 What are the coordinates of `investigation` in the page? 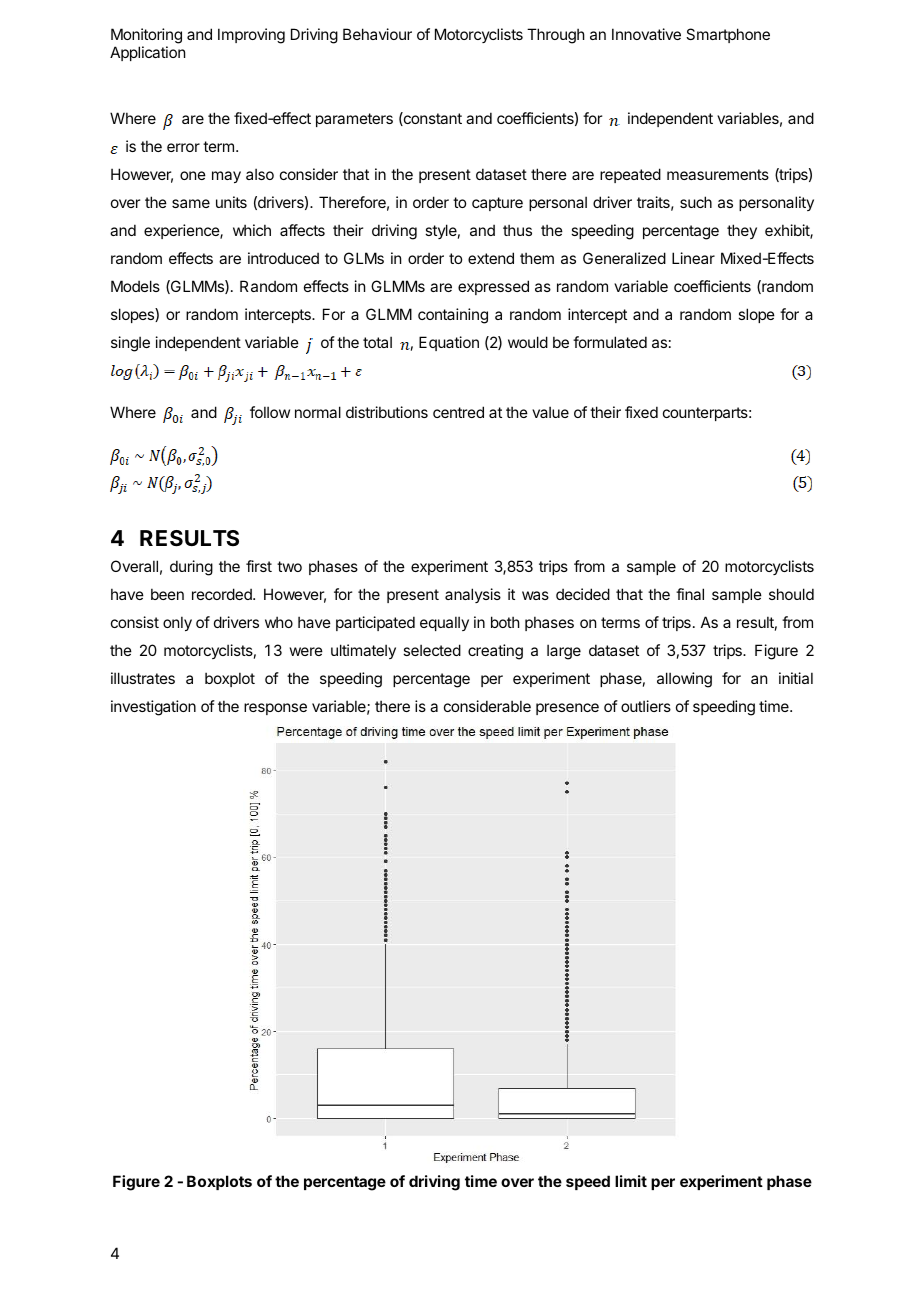 It's located at (153, 708).
